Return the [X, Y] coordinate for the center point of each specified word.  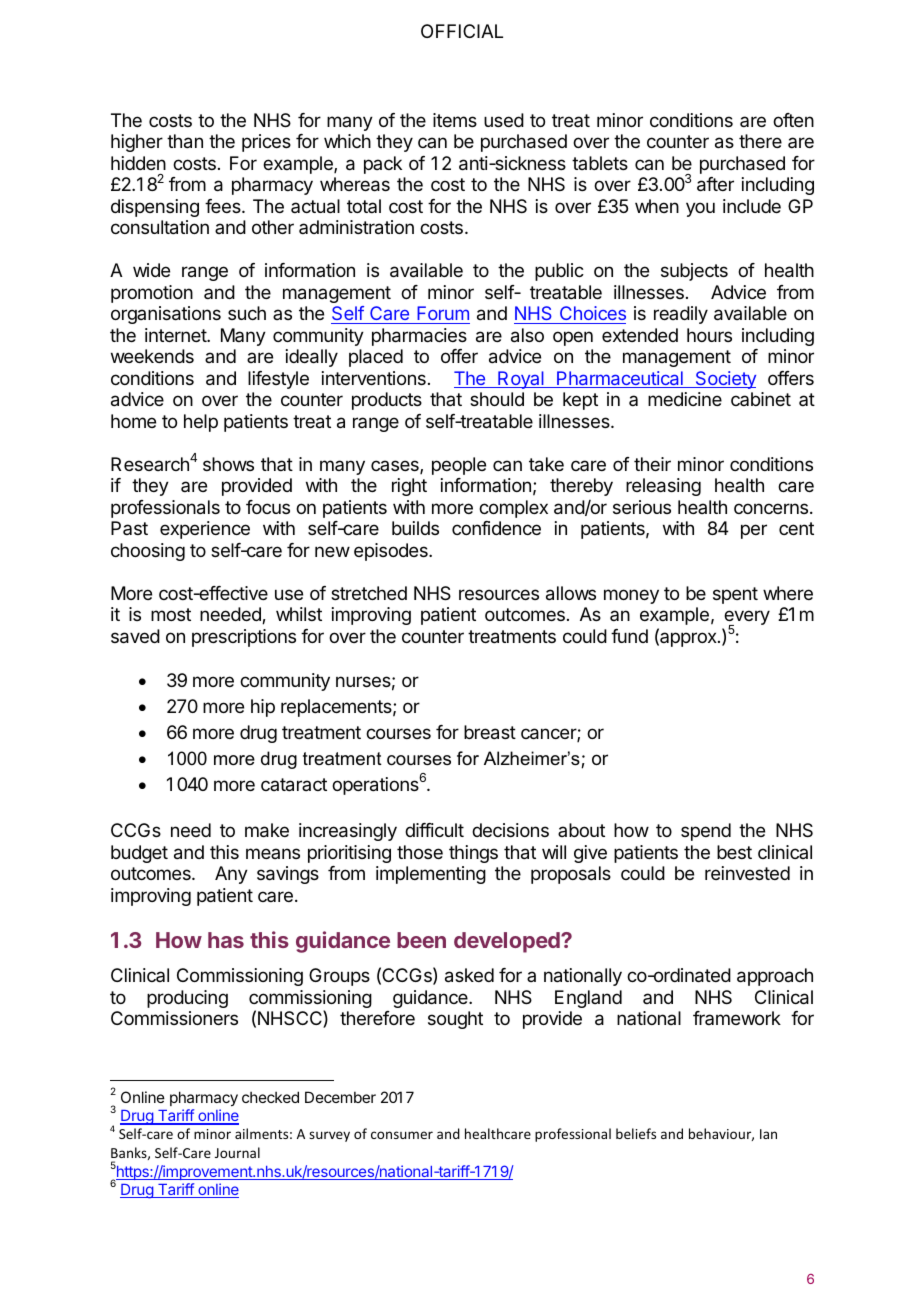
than [185, 141]
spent [735, 595]
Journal [237, 1152]
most [171, 614]
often [793, 120]
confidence [496, 528]
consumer [402, 1135]
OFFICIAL [462, 31]
